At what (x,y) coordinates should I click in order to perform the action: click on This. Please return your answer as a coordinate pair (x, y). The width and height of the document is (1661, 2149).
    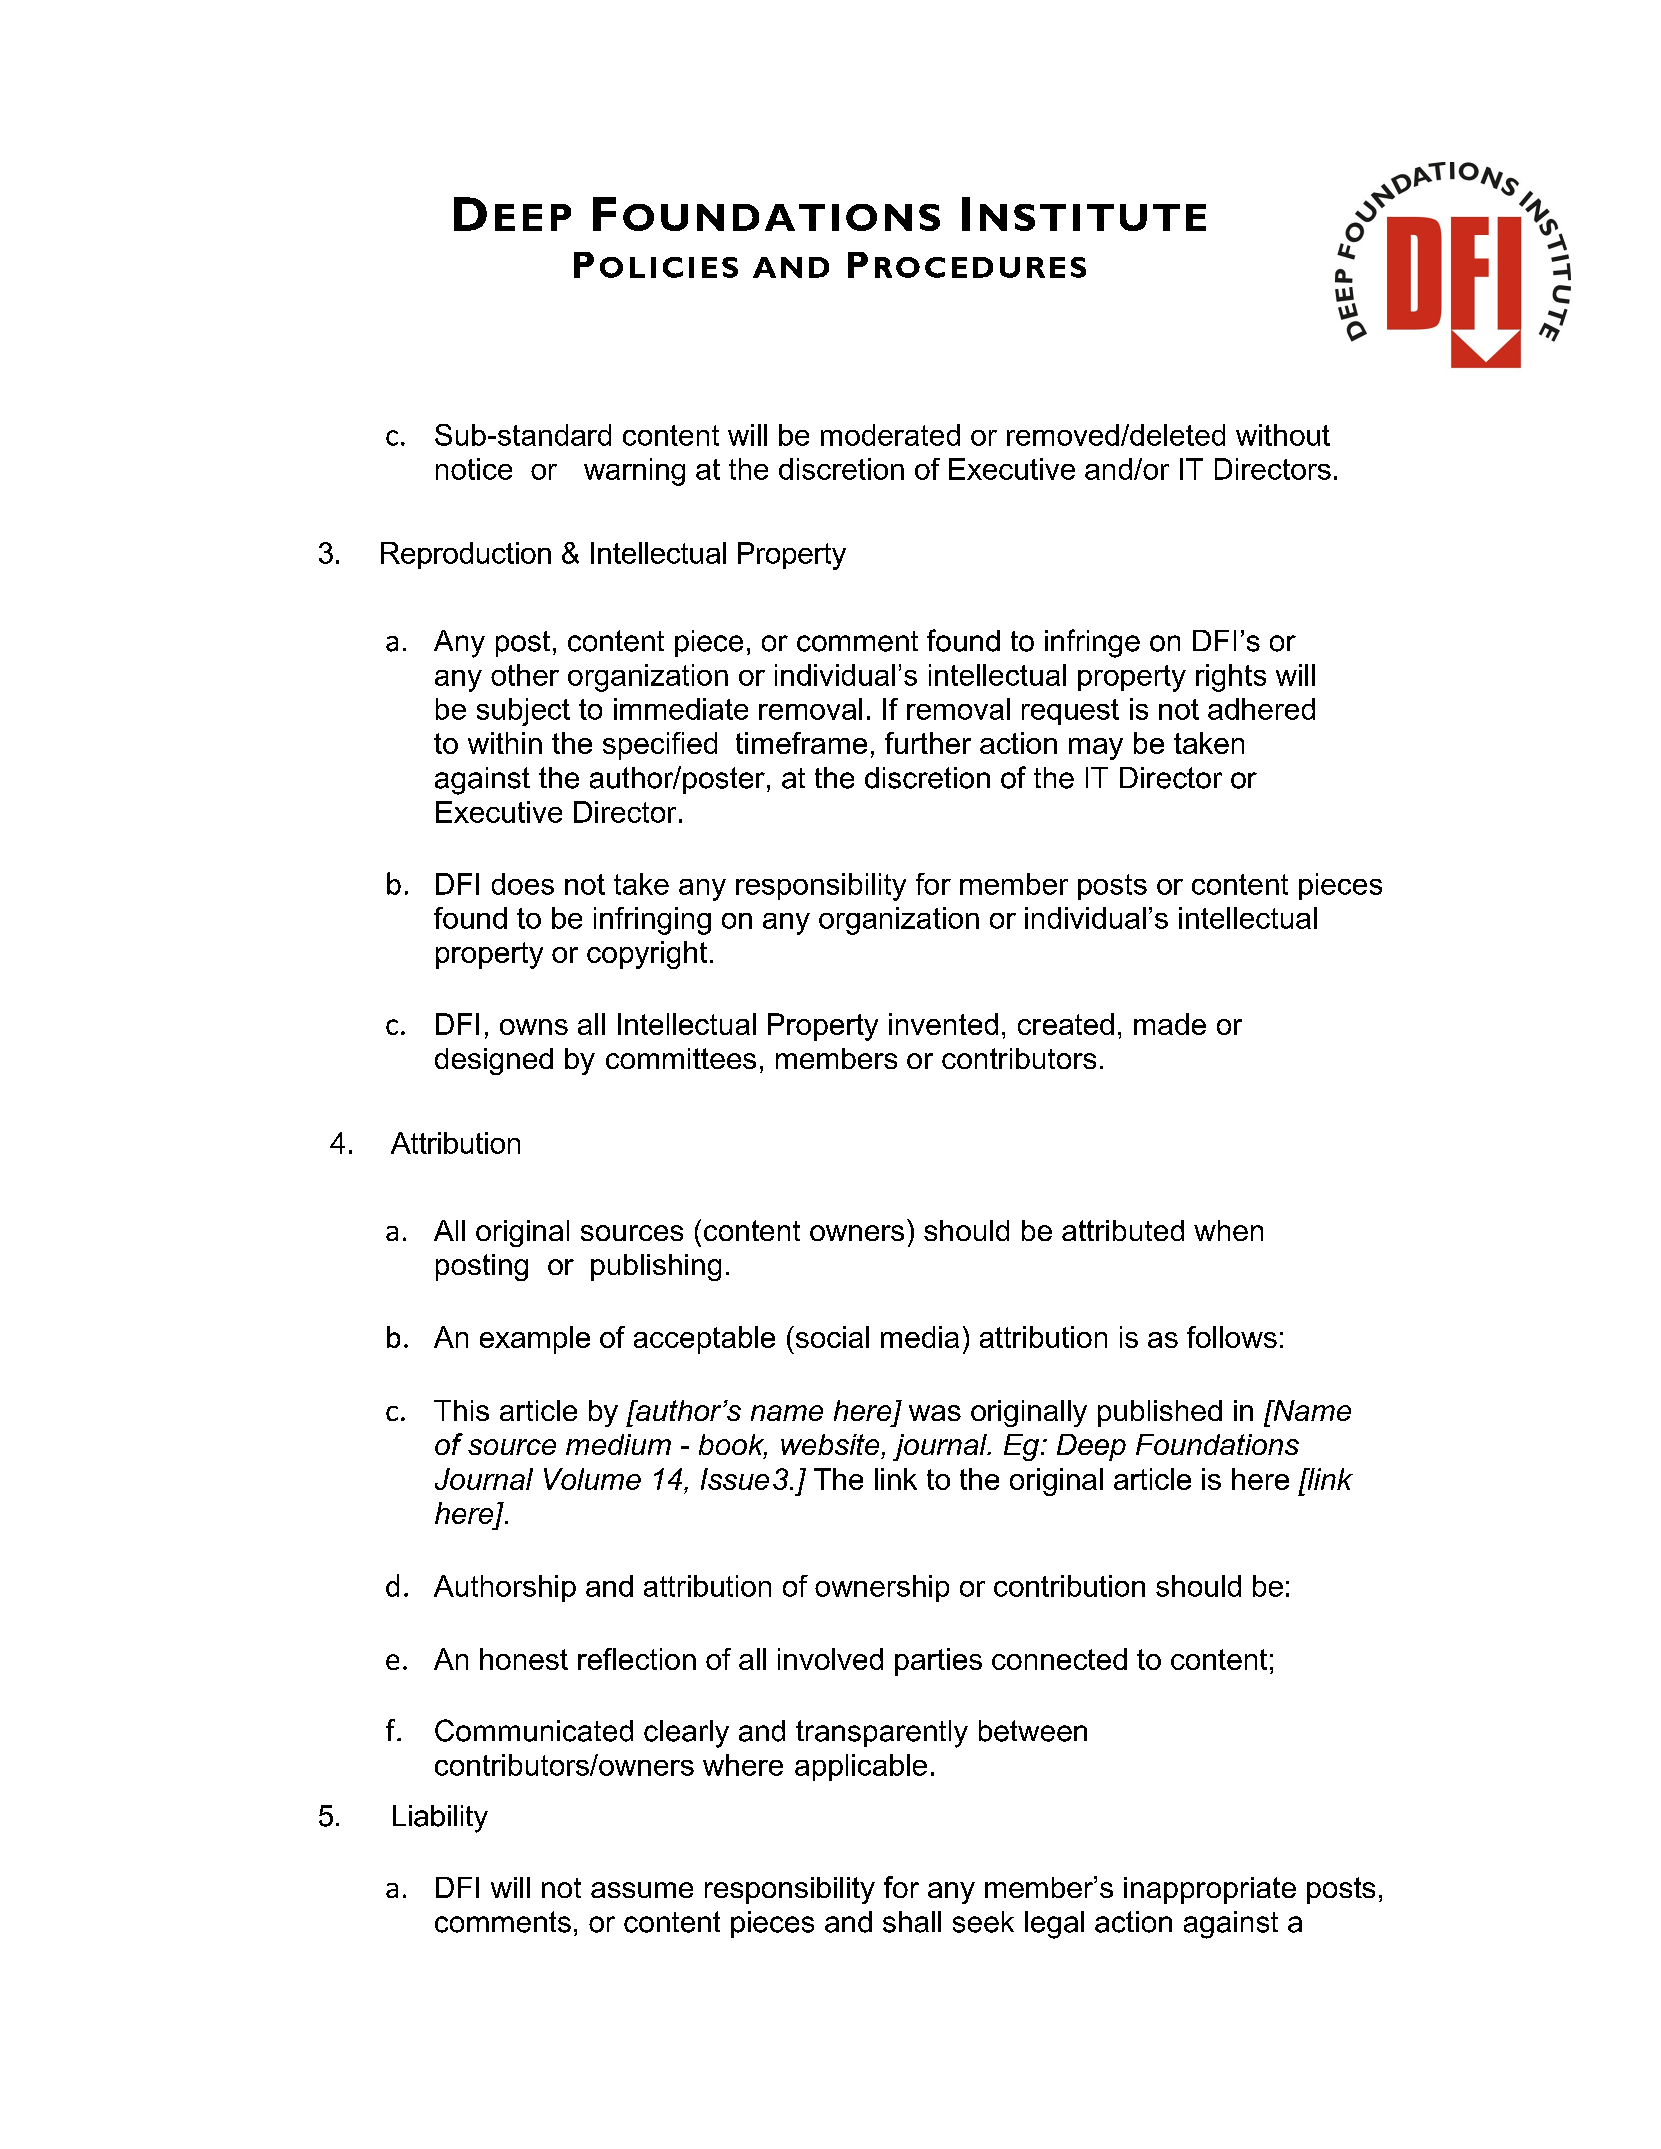
    Looking at the image, I should click on (461, 1410).
